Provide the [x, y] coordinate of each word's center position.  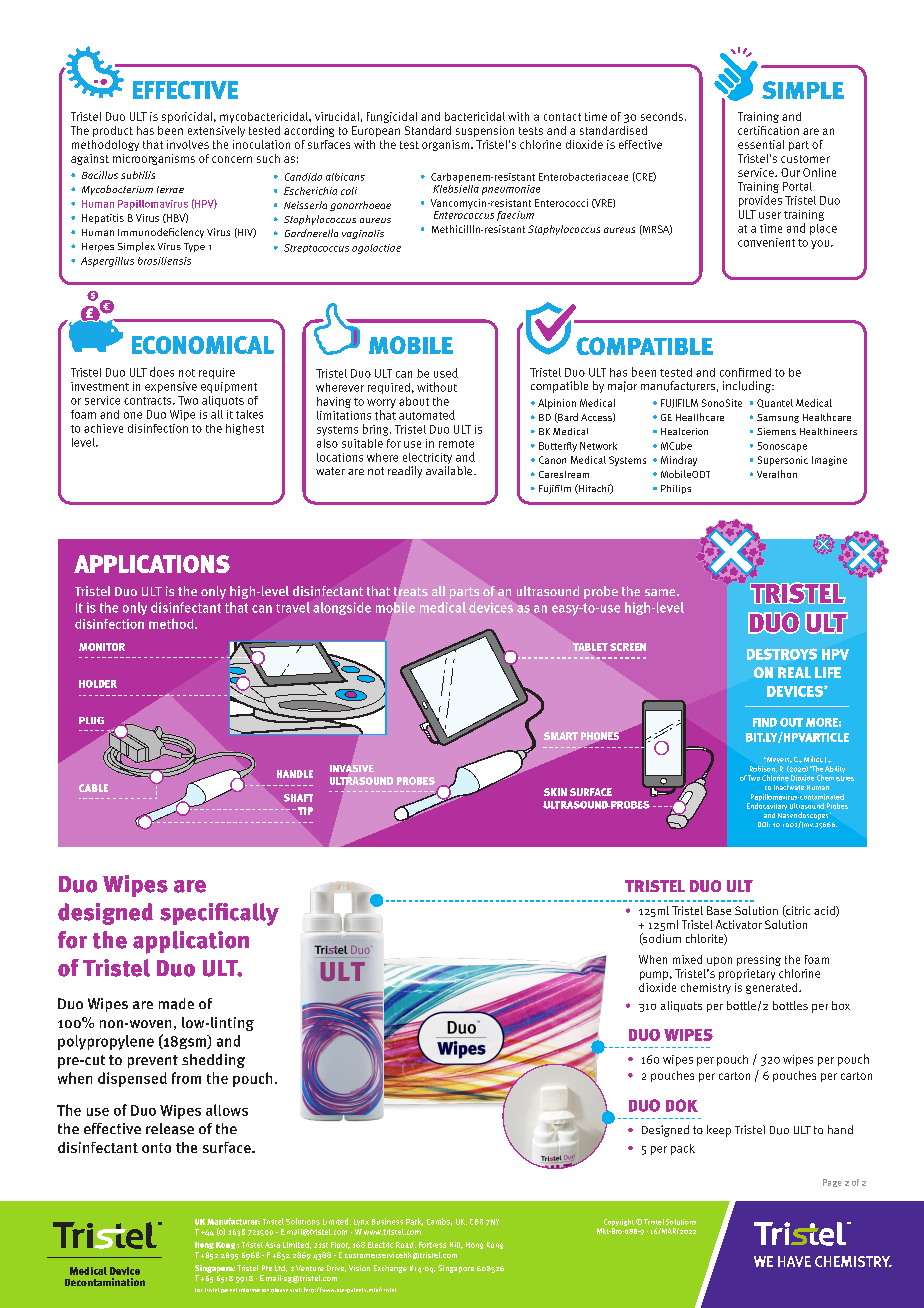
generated [773, 988]
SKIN [555, 792]
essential [761, 144]
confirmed [745, 372]
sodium [661, 939]
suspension [485, 131]
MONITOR [102, 647]
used [446, 373]
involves [188, 144]
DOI [764, 824]
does [162, 372]
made [176, 1004]
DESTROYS [782, 654]
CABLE [93, 788]
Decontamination [105, 1282]
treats [411, 591]
